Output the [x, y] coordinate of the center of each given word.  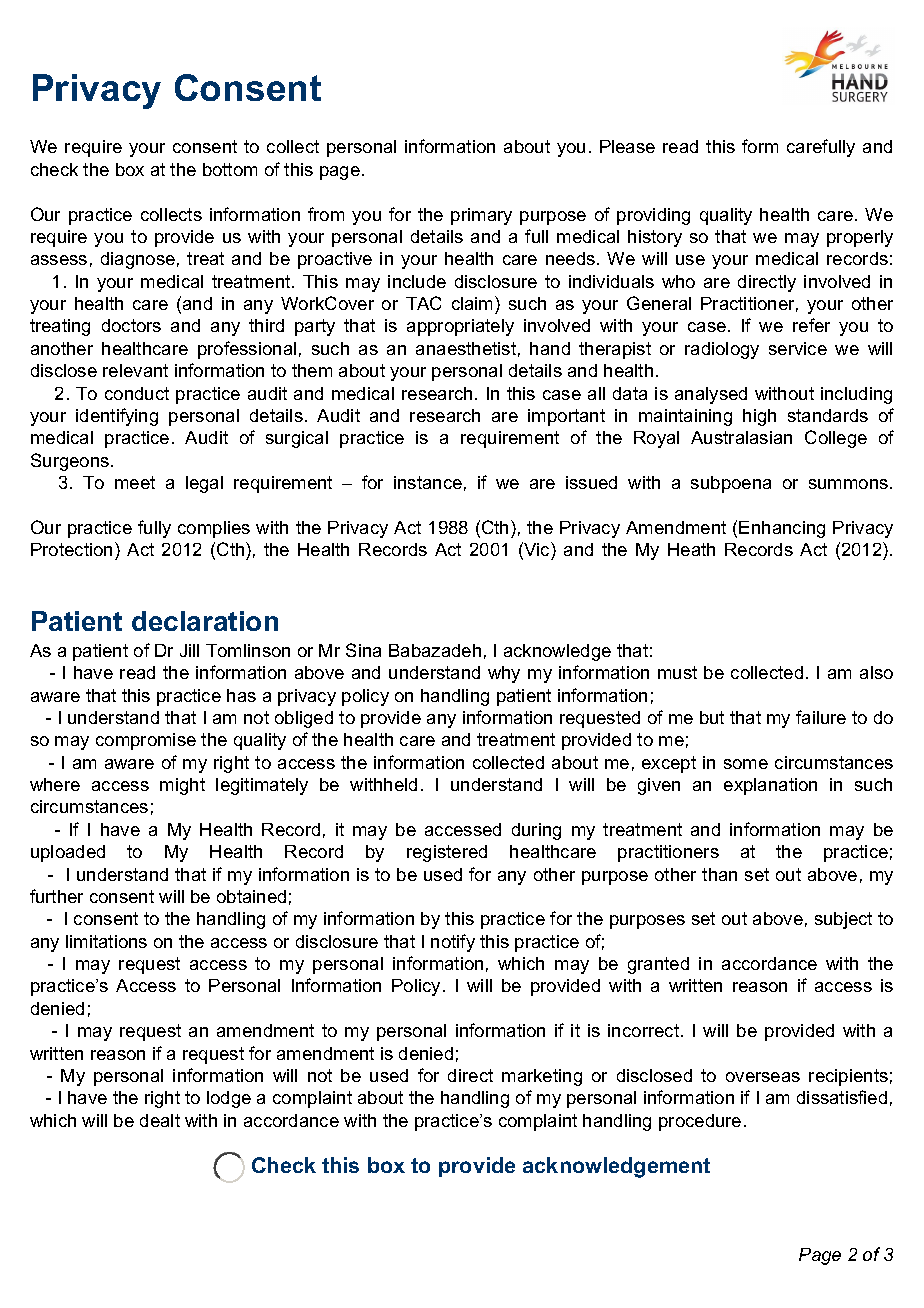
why [504, 674]
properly [860, 238]
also [876, 672]
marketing [542, 1077]
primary [481, 216]
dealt [160, 1120]
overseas [763, 1077]
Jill [189, 650]
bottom [230, 169]
